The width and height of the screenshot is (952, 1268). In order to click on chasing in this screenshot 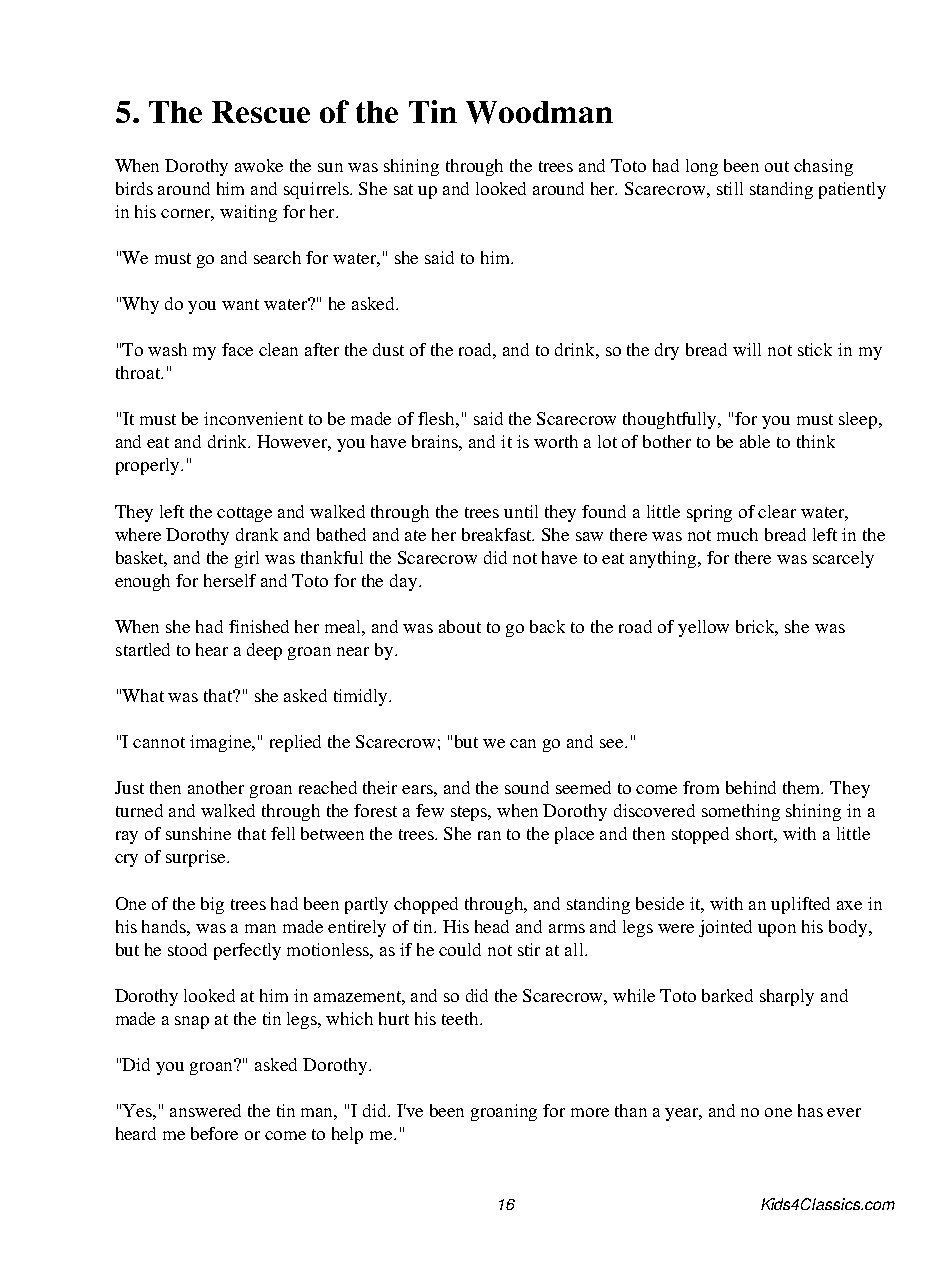, I will do `click(823, 167)`.
